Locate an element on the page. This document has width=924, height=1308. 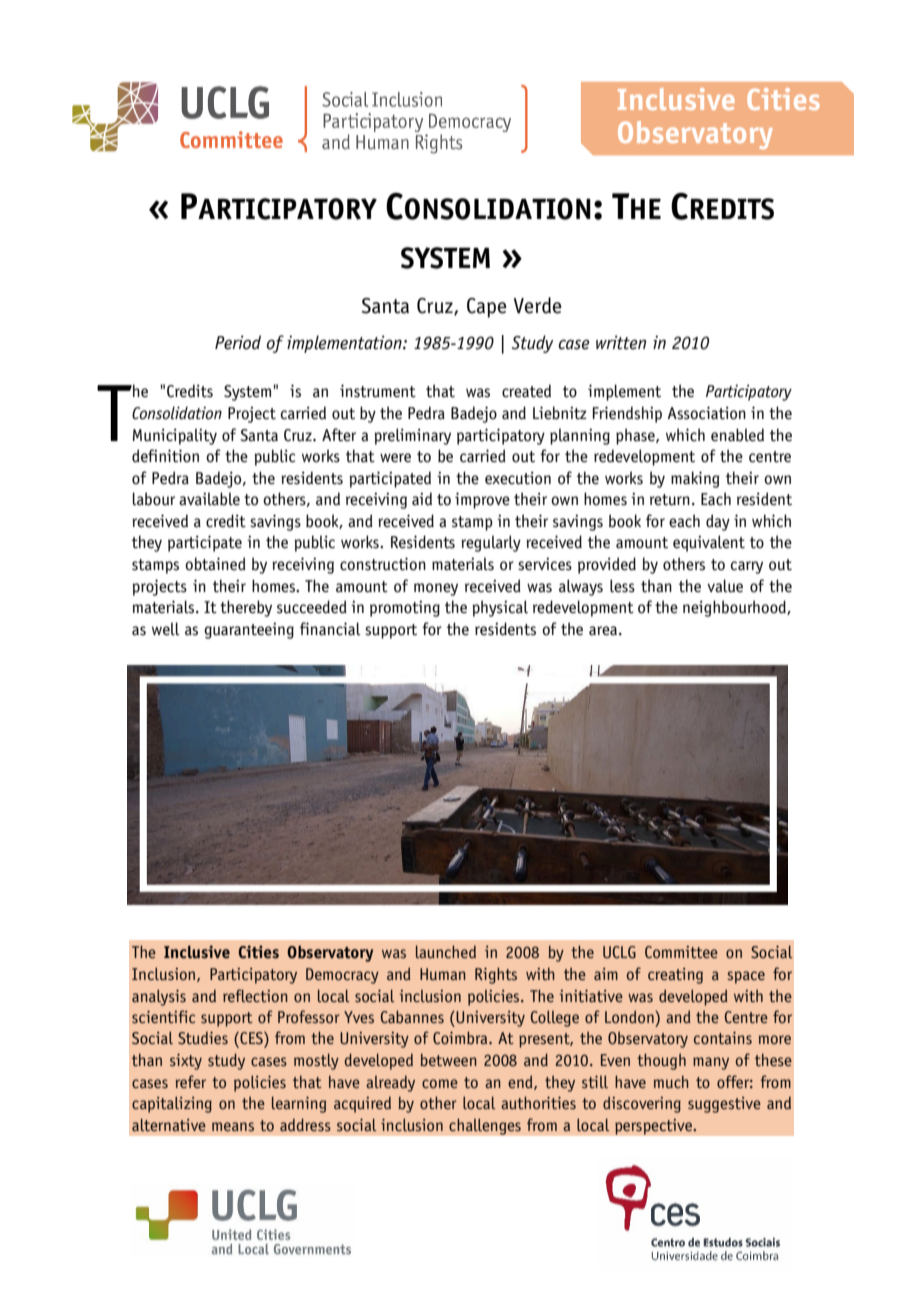
Period is located at coordinates (238, 342).
